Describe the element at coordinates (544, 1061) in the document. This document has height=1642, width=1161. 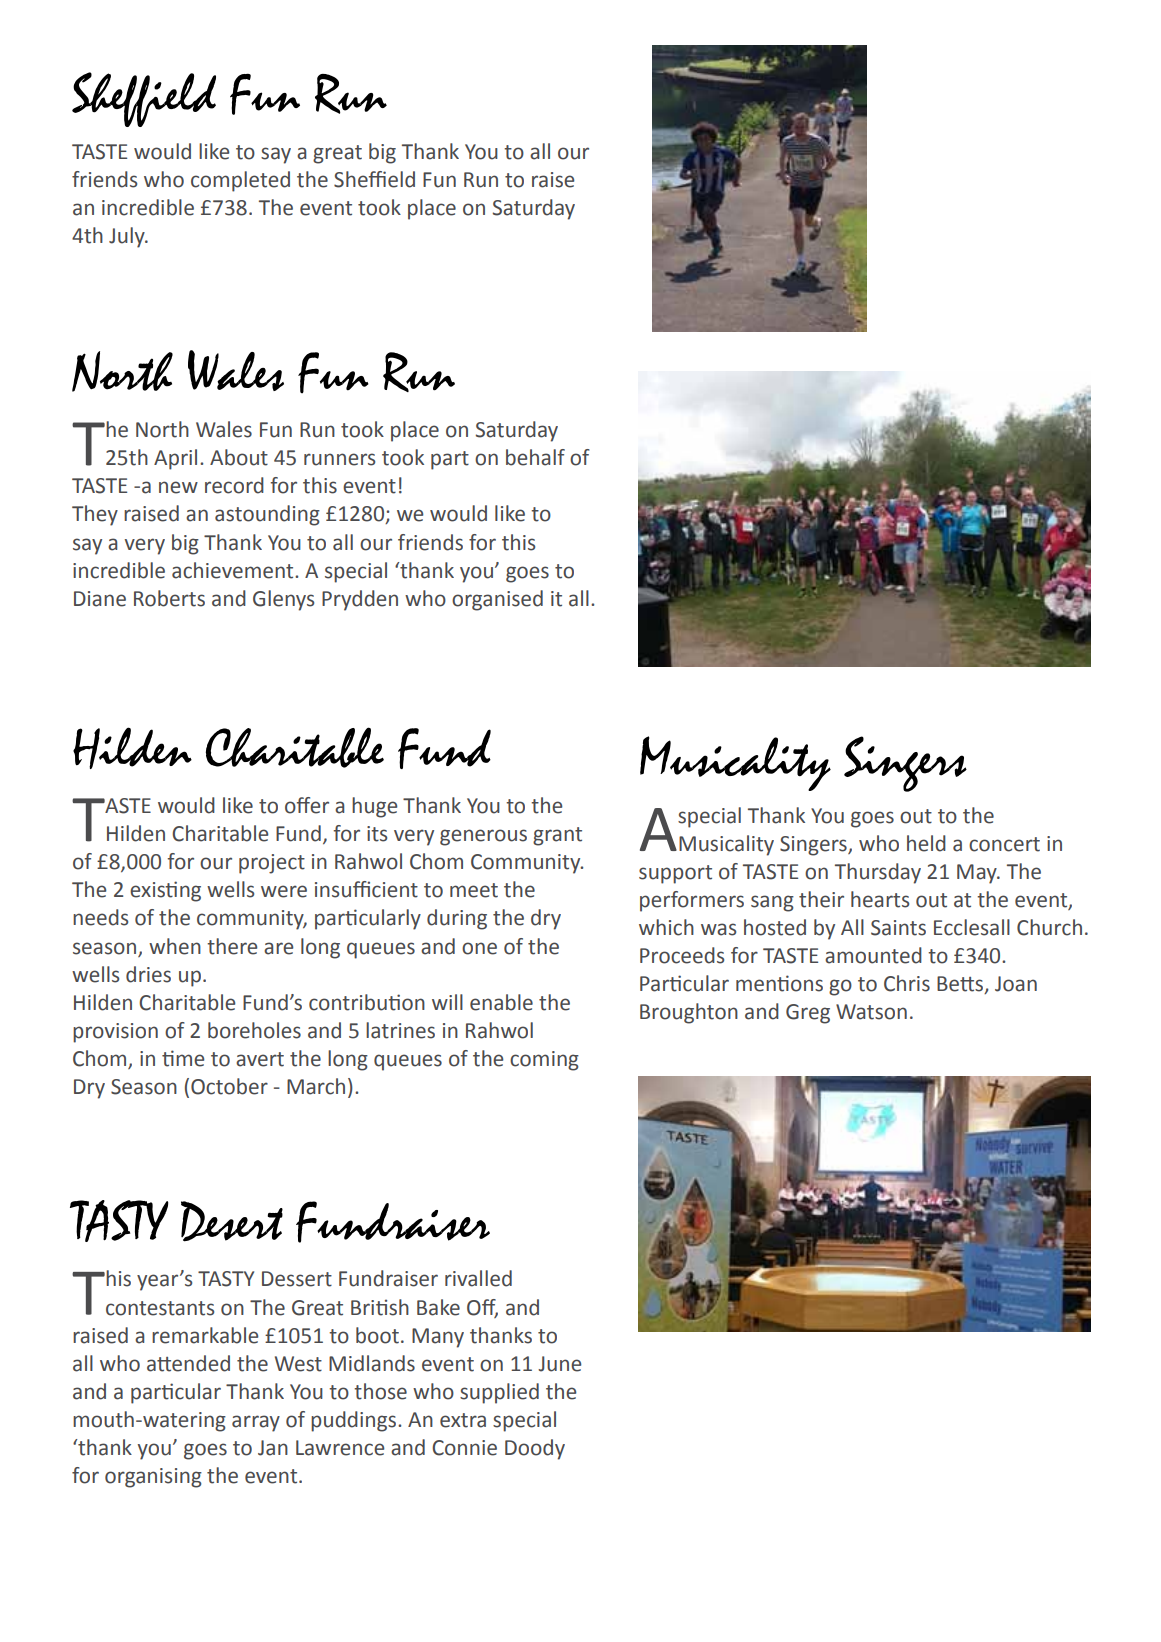
I see `coming` at that location.
